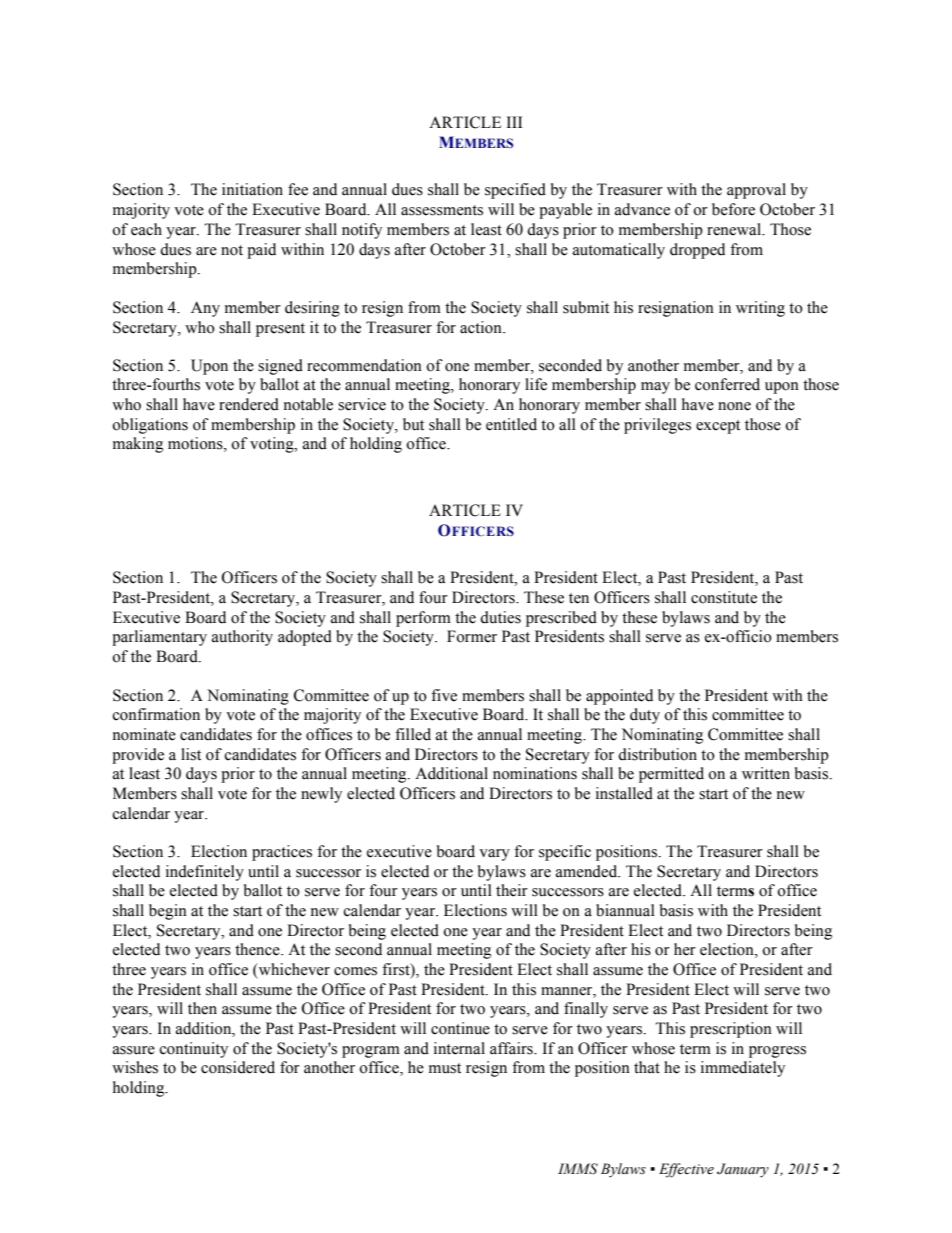 The image size is (952, 1233). What do you see at coordinates (472, 636) in the screenshot?
I see `Former` at bounding box center [472, 636].
